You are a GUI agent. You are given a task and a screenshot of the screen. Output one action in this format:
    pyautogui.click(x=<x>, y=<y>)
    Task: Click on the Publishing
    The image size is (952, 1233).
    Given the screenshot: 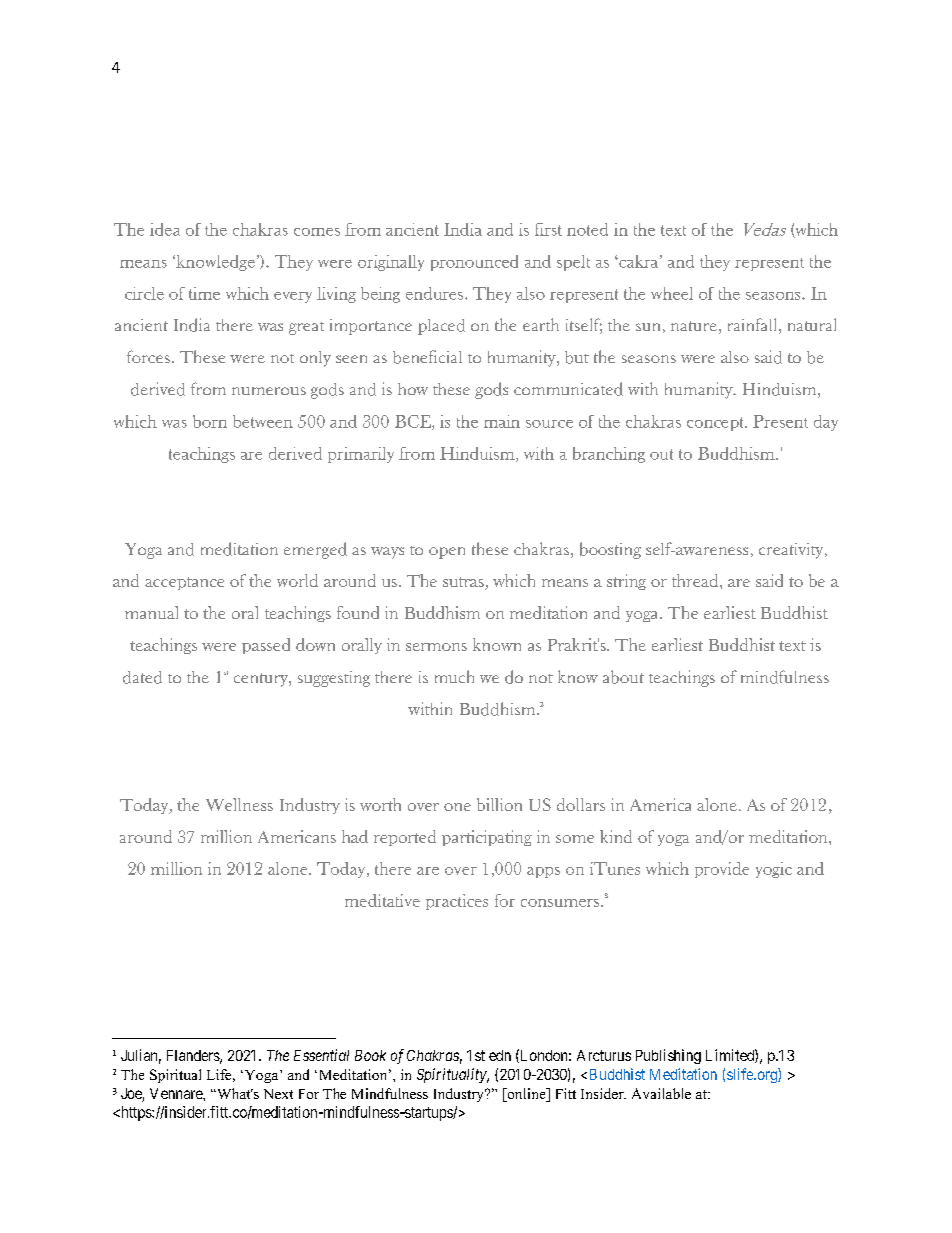 What is the action you would take?
    pyautogui.click(x=668, y=1056)
